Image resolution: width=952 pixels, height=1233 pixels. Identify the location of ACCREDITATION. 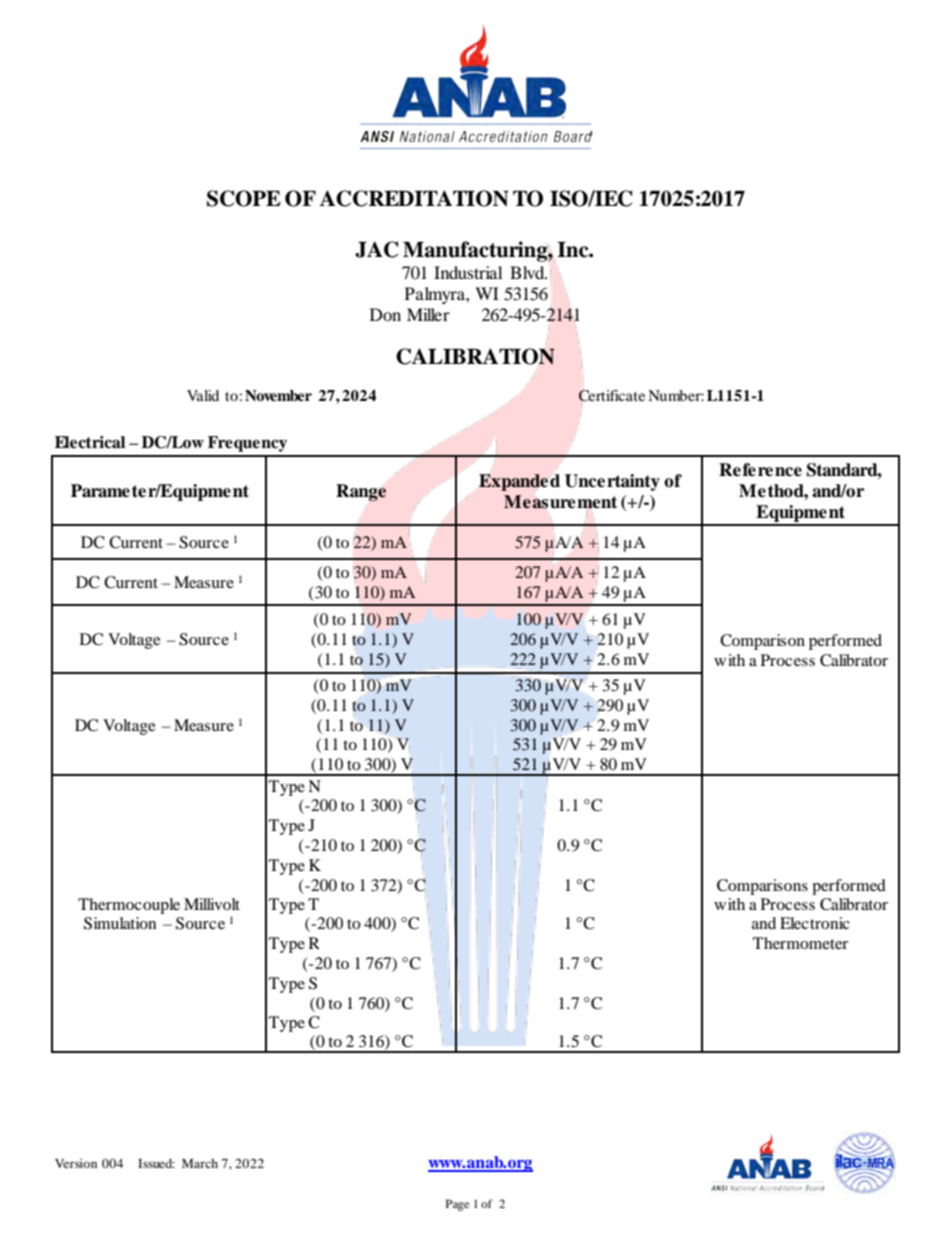
(414, 198).
